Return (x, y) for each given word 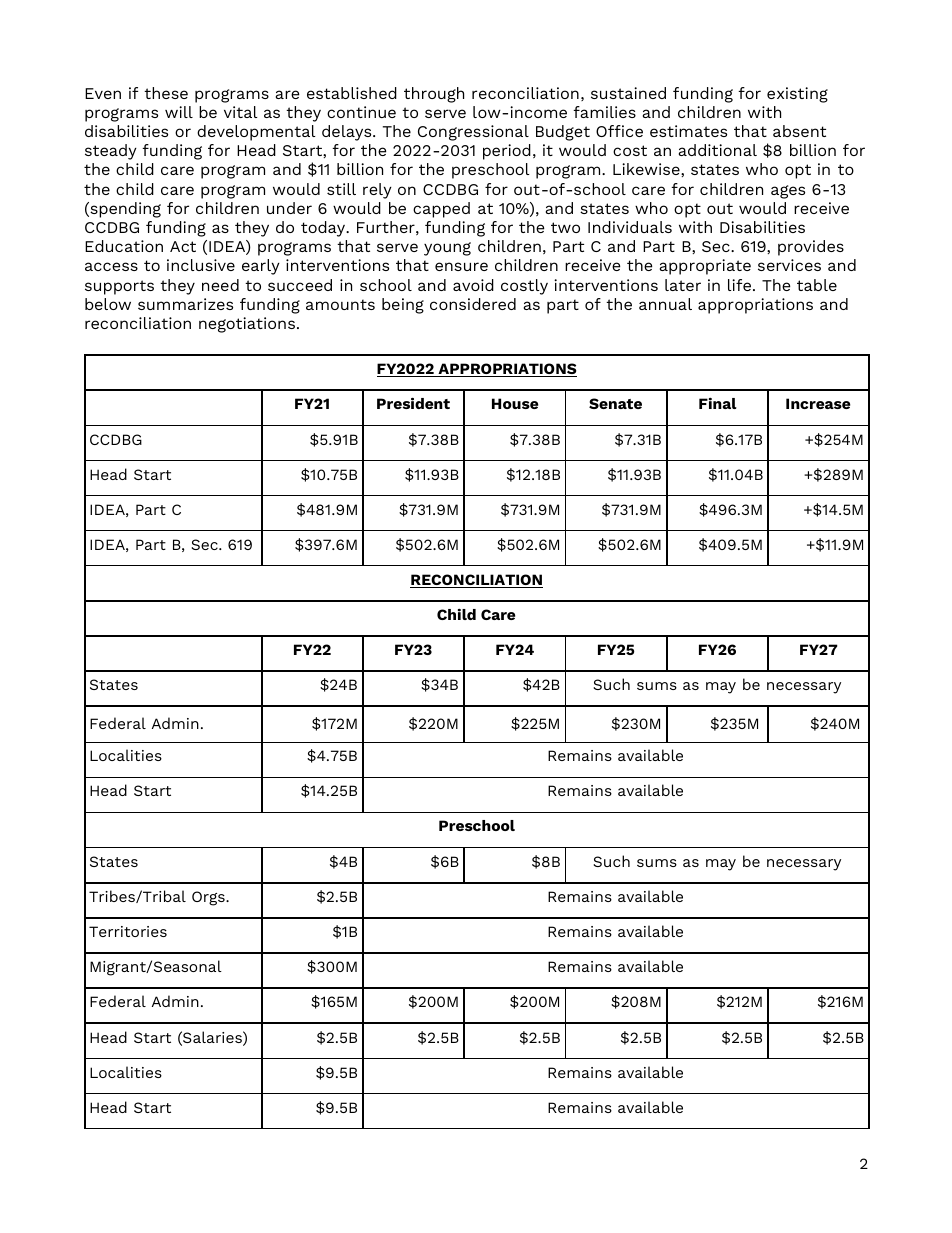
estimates (688, 131)
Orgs (209, 898)
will (179, 112)
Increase (818, 403)
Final (718, 403)
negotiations (247, 325)
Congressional (473, 133)
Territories (128, 931)
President (413, 403)
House (515, 403)
